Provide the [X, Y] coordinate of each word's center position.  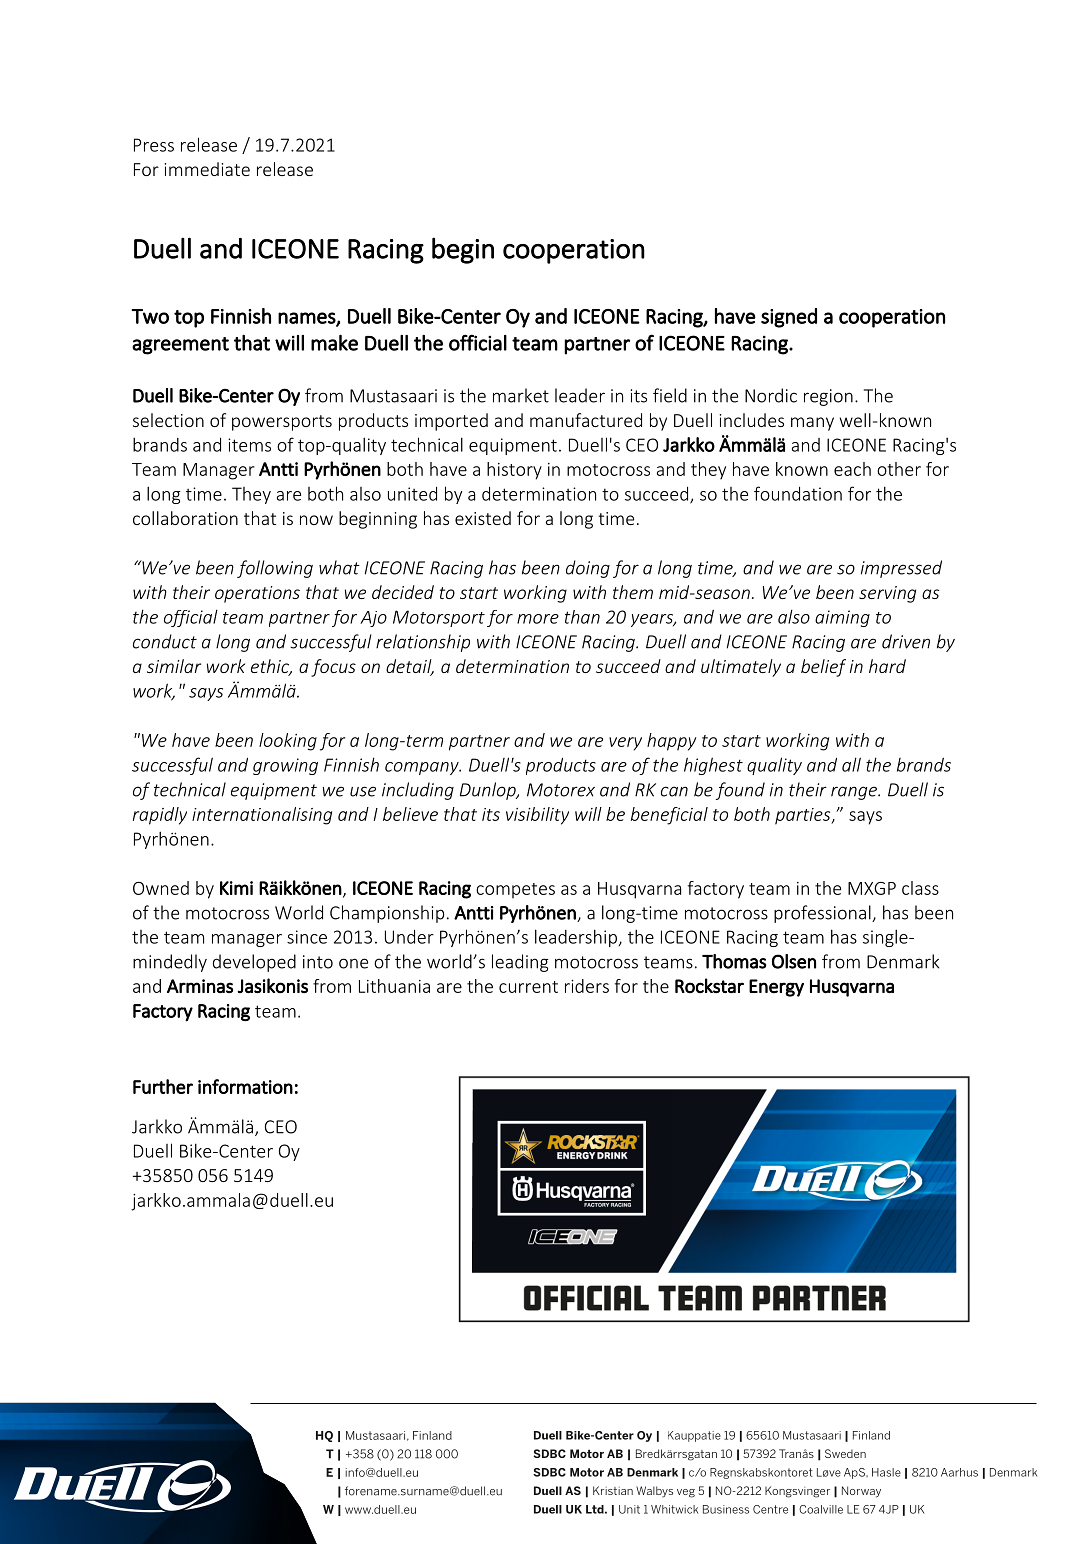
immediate [207, 169]
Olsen [794, 961]
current [528, 987]
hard [887, 666]
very [625, 744]
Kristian [613, 1490]
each [852, 469]
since [307, 937]
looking [288, 742]
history [514, 471]
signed [789, 318]
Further [163, 1086]
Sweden [845, 1453]
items [249, 445]
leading [520, 963]
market [521, 395]
